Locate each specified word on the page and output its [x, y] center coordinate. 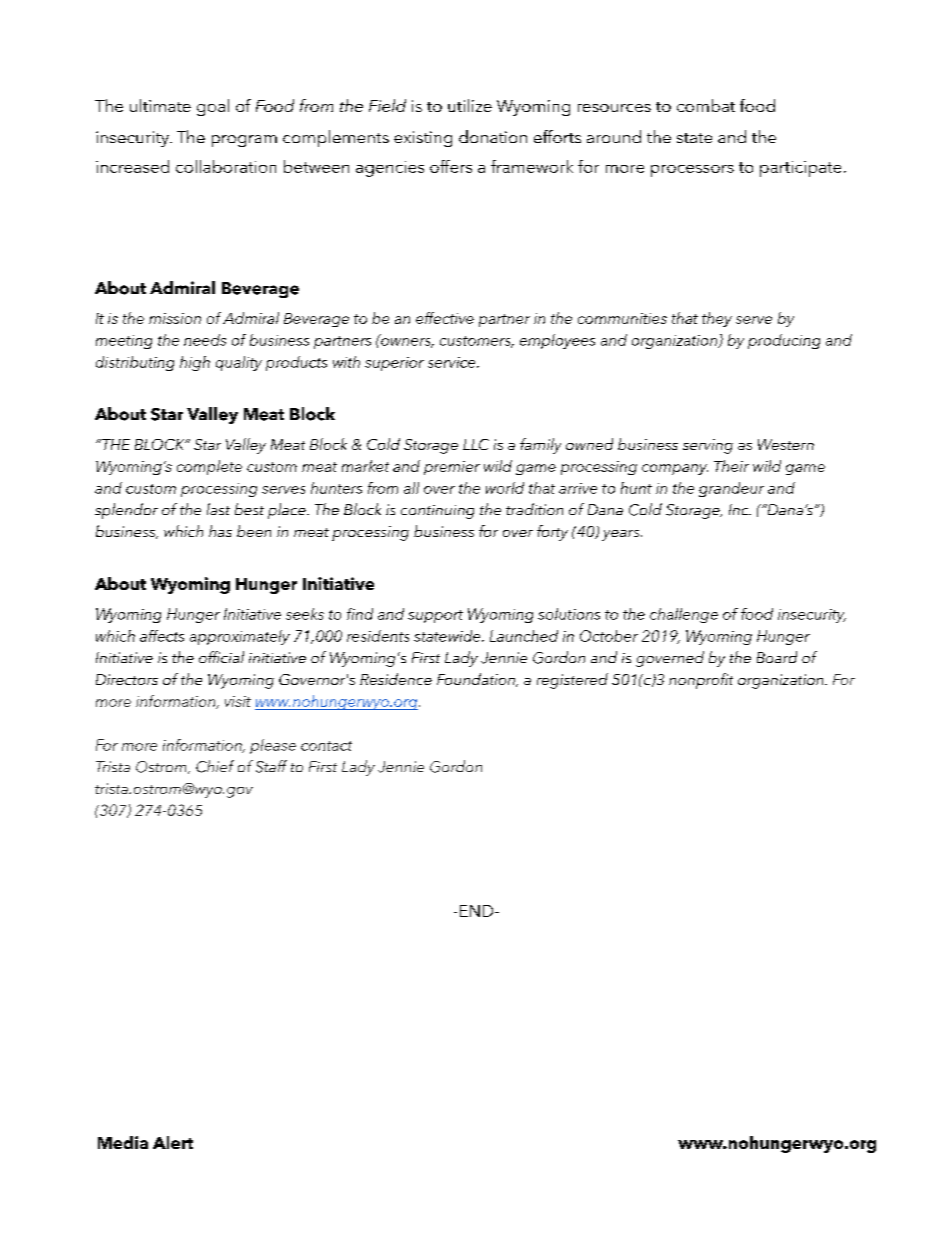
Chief [215, 766]
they [717, 319]
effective [445, 318]
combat [706, 105]
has [220, 531]
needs [205, 340]
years [622, 535]
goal [213, 107]
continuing [437, 512]
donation [493, 136]
